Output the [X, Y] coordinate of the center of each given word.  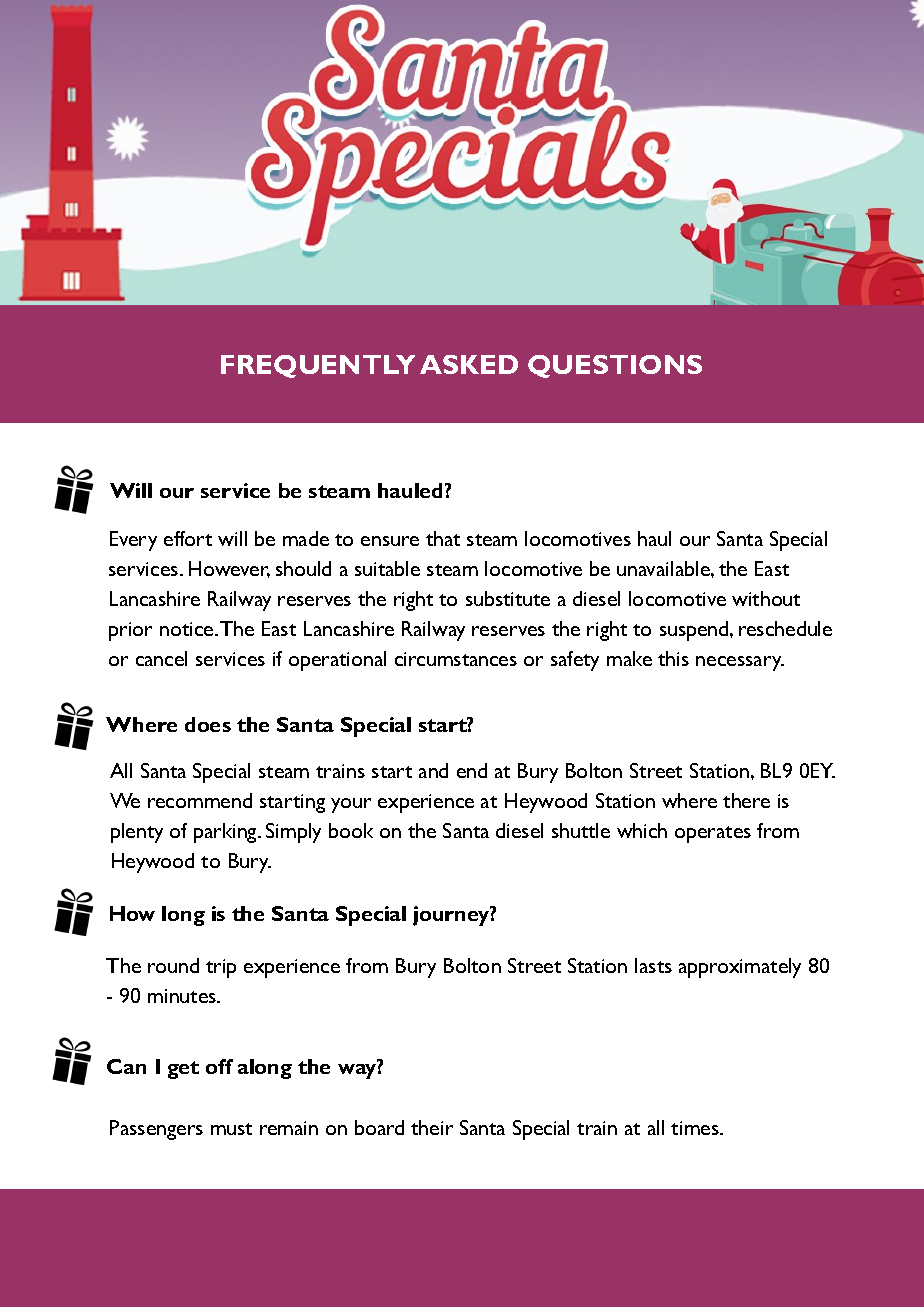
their [432, 1127]
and [433, 770]
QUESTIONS [615, 366]
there [746, 800]
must [231, 1129]
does [208, 724]
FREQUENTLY [318, 366]
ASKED [469, 364]
